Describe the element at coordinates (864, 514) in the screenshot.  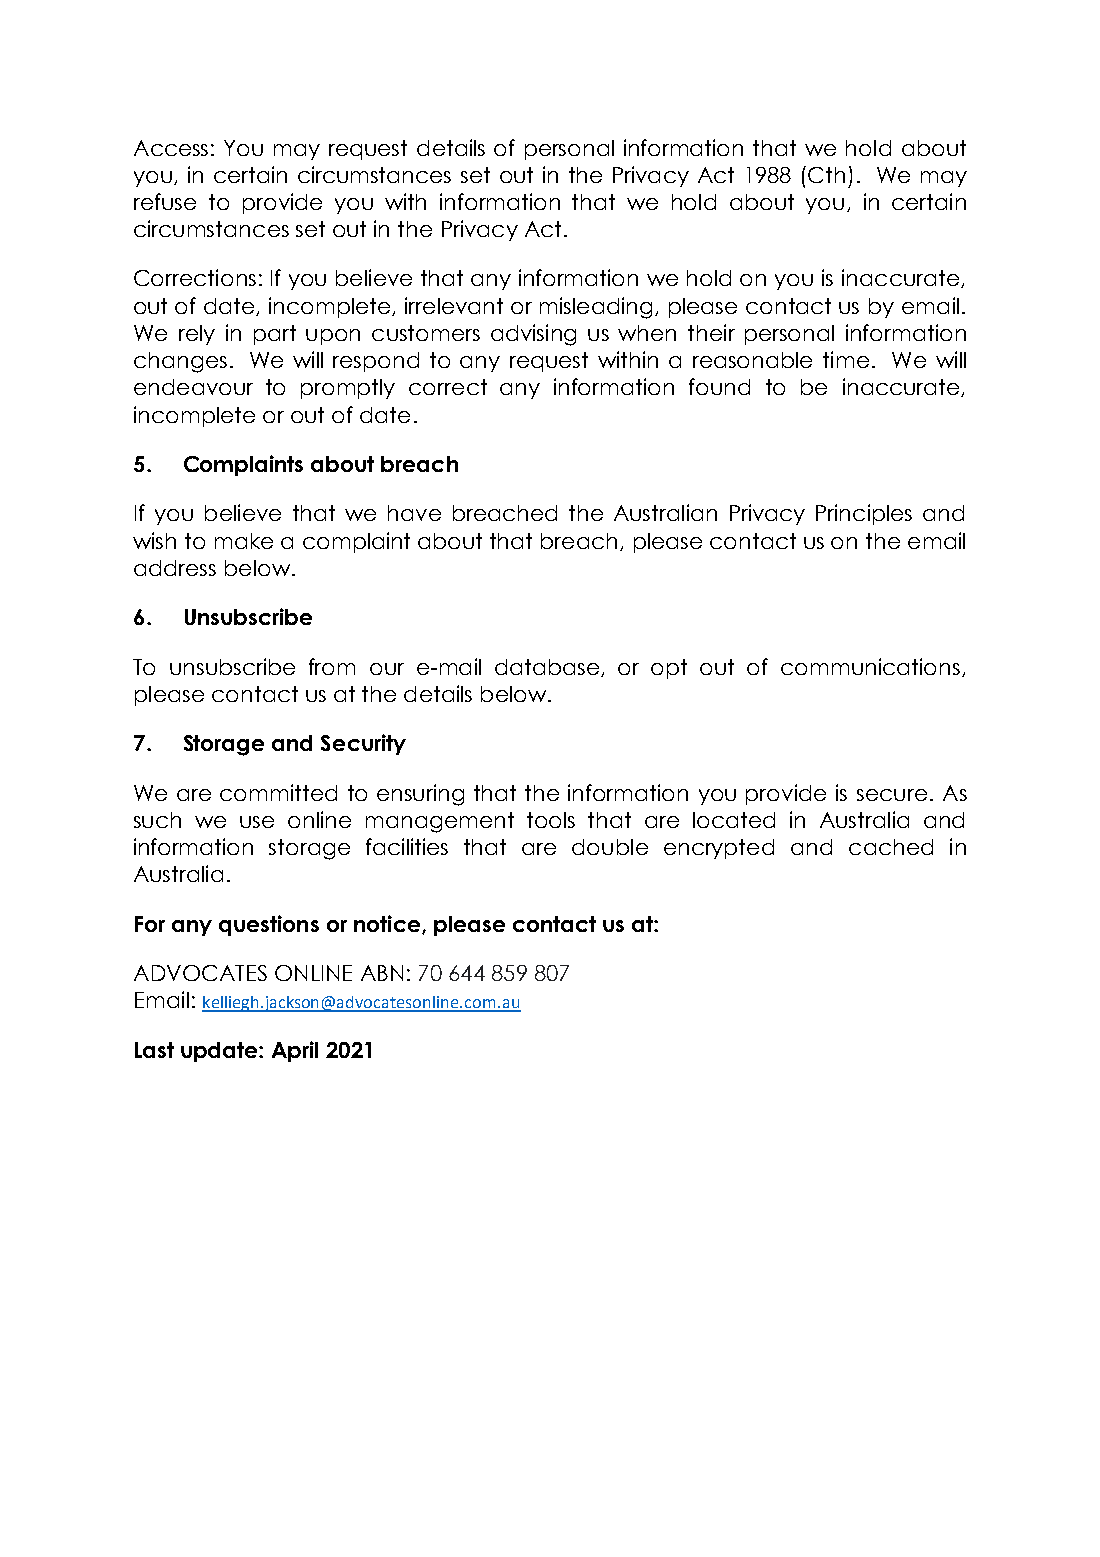
I see `Principles` at that location.
